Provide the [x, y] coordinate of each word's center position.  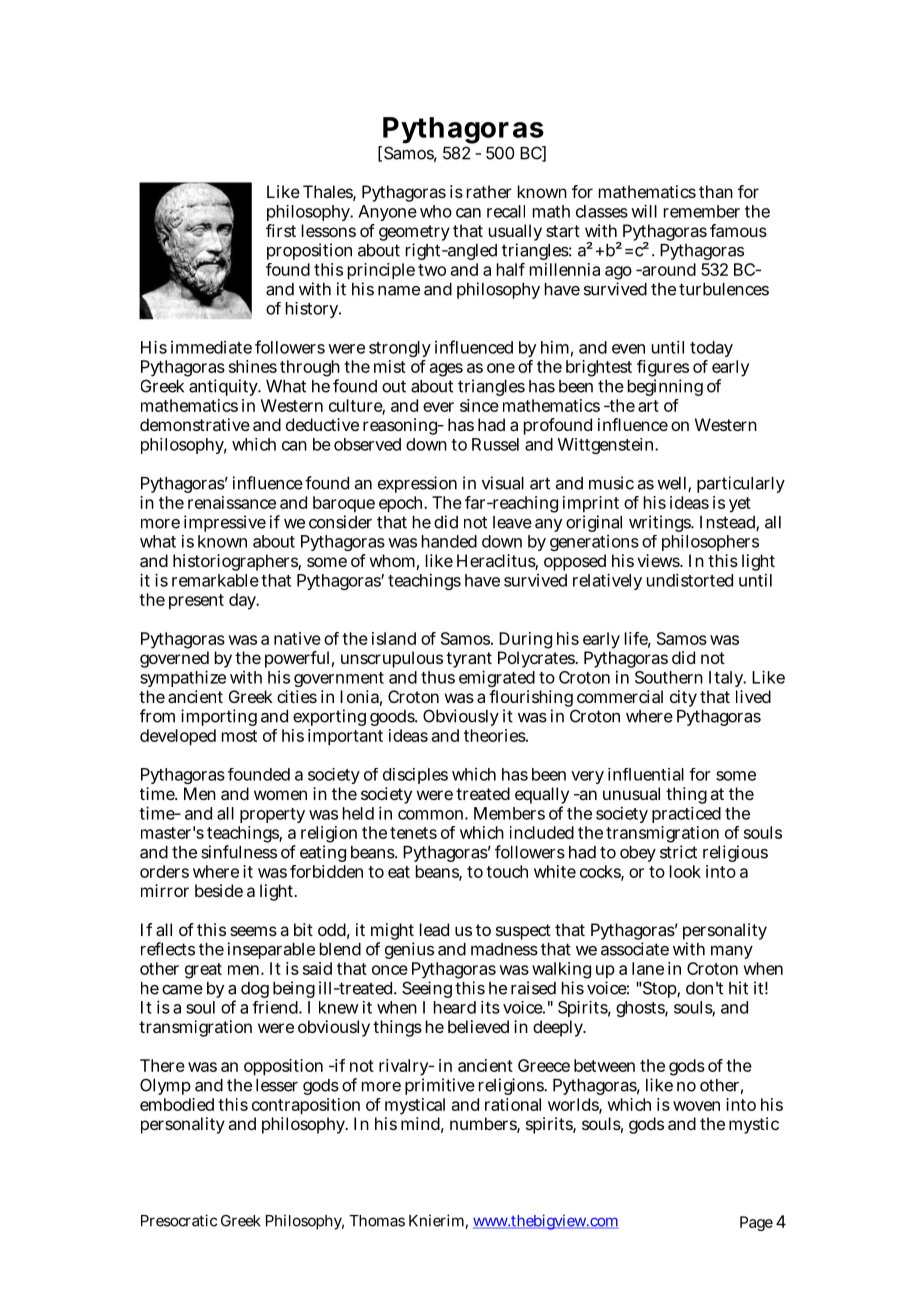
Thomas [377, 1221]
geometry [414, 234]
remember [702, 211]
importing [219, 717]
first [281, 230]
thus [438, 677]
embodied [177, 1104]
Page [756, 1223]
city [683, 698]
